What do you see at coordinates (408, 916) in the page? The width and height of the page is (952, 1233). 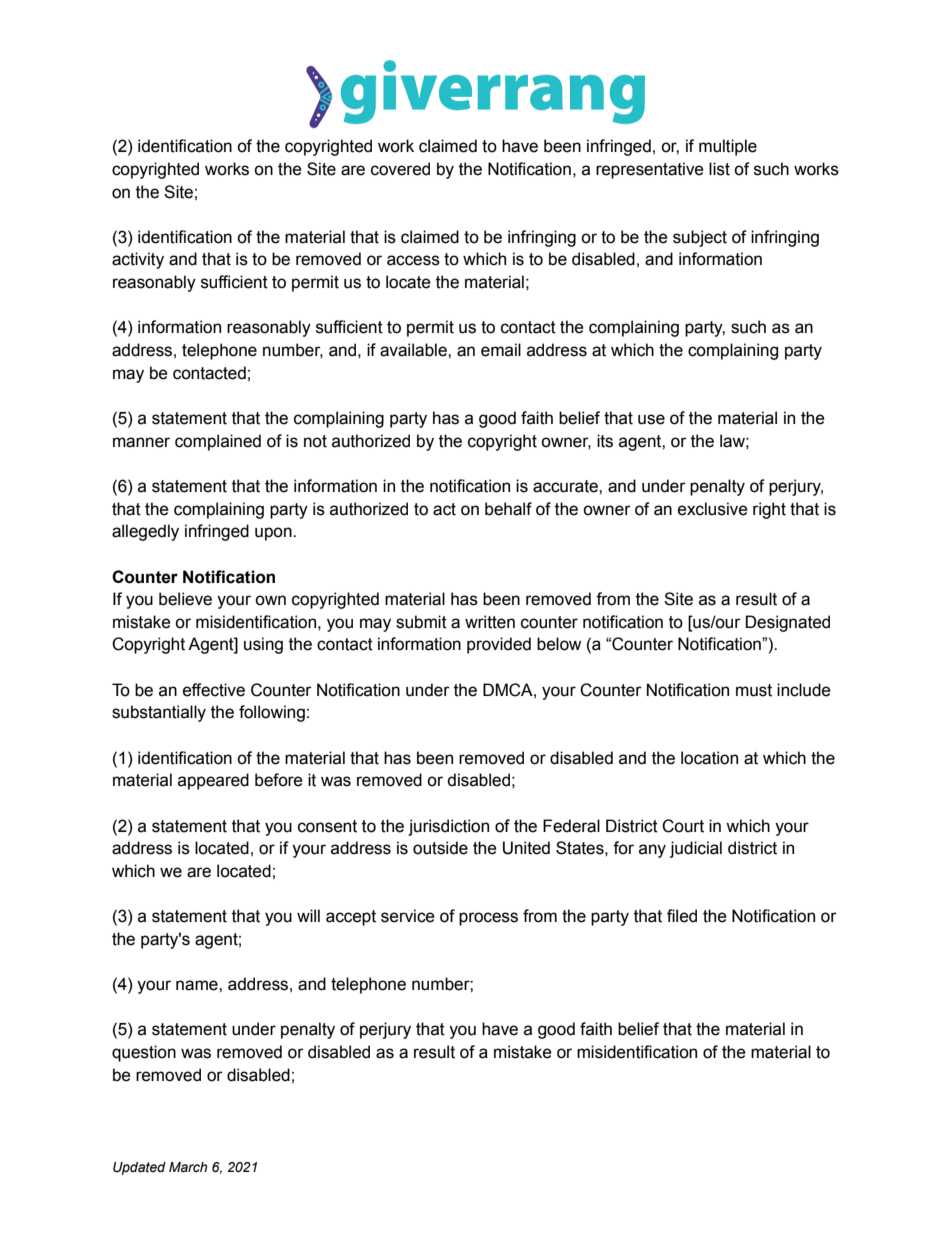 I see `service` at bounding box center [408, 916].
